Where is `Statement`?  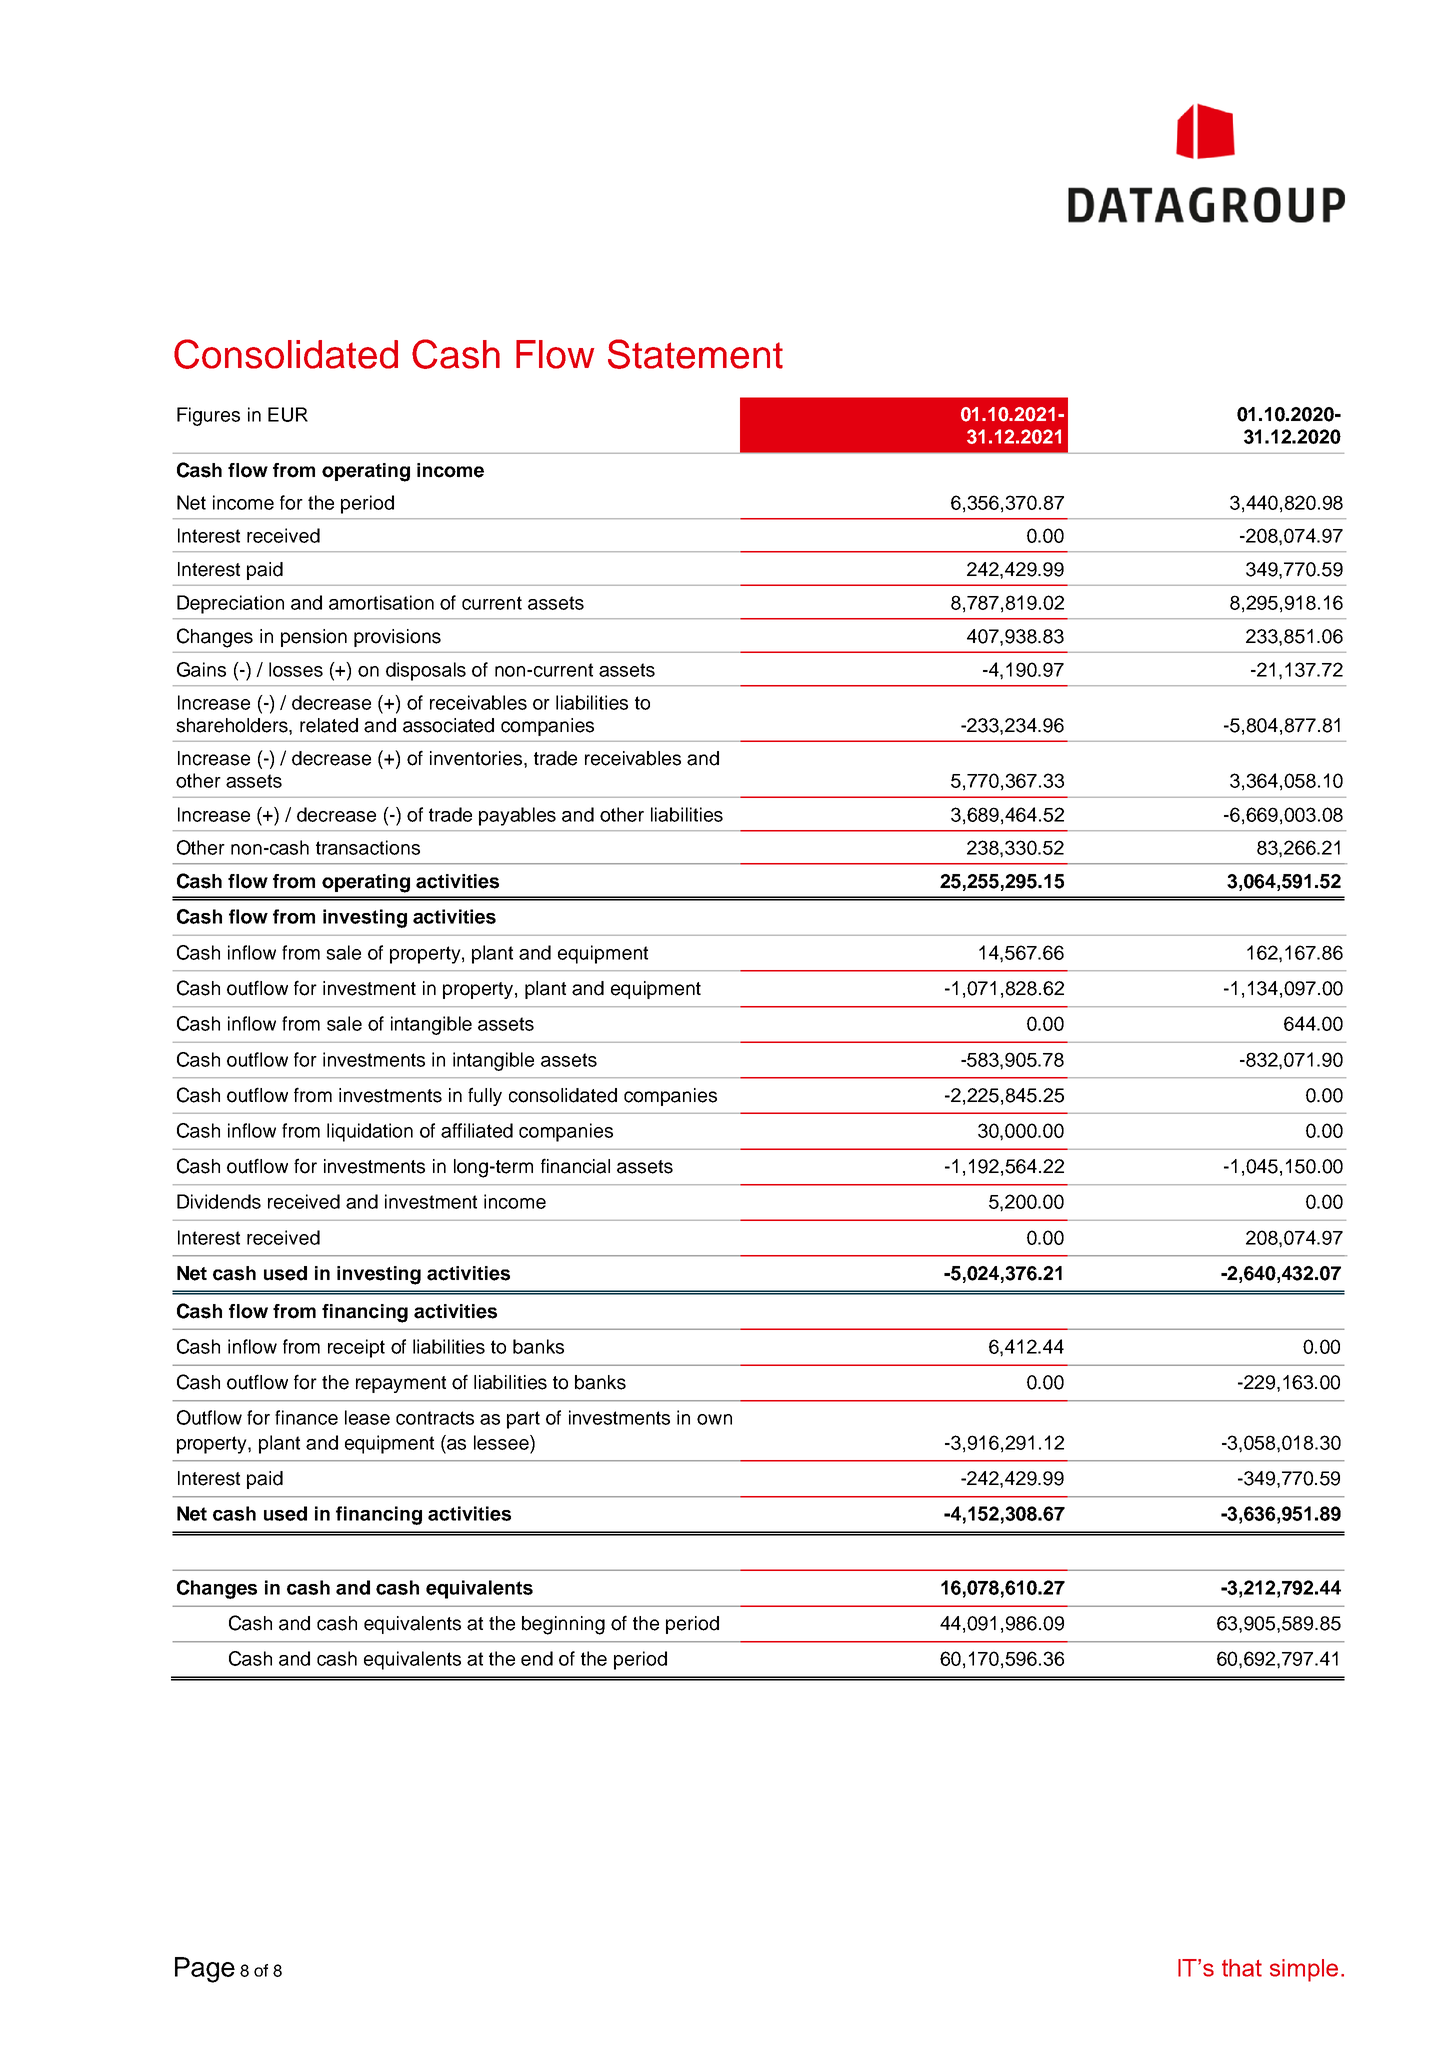 Statement is located at coordinates (695, 354).
